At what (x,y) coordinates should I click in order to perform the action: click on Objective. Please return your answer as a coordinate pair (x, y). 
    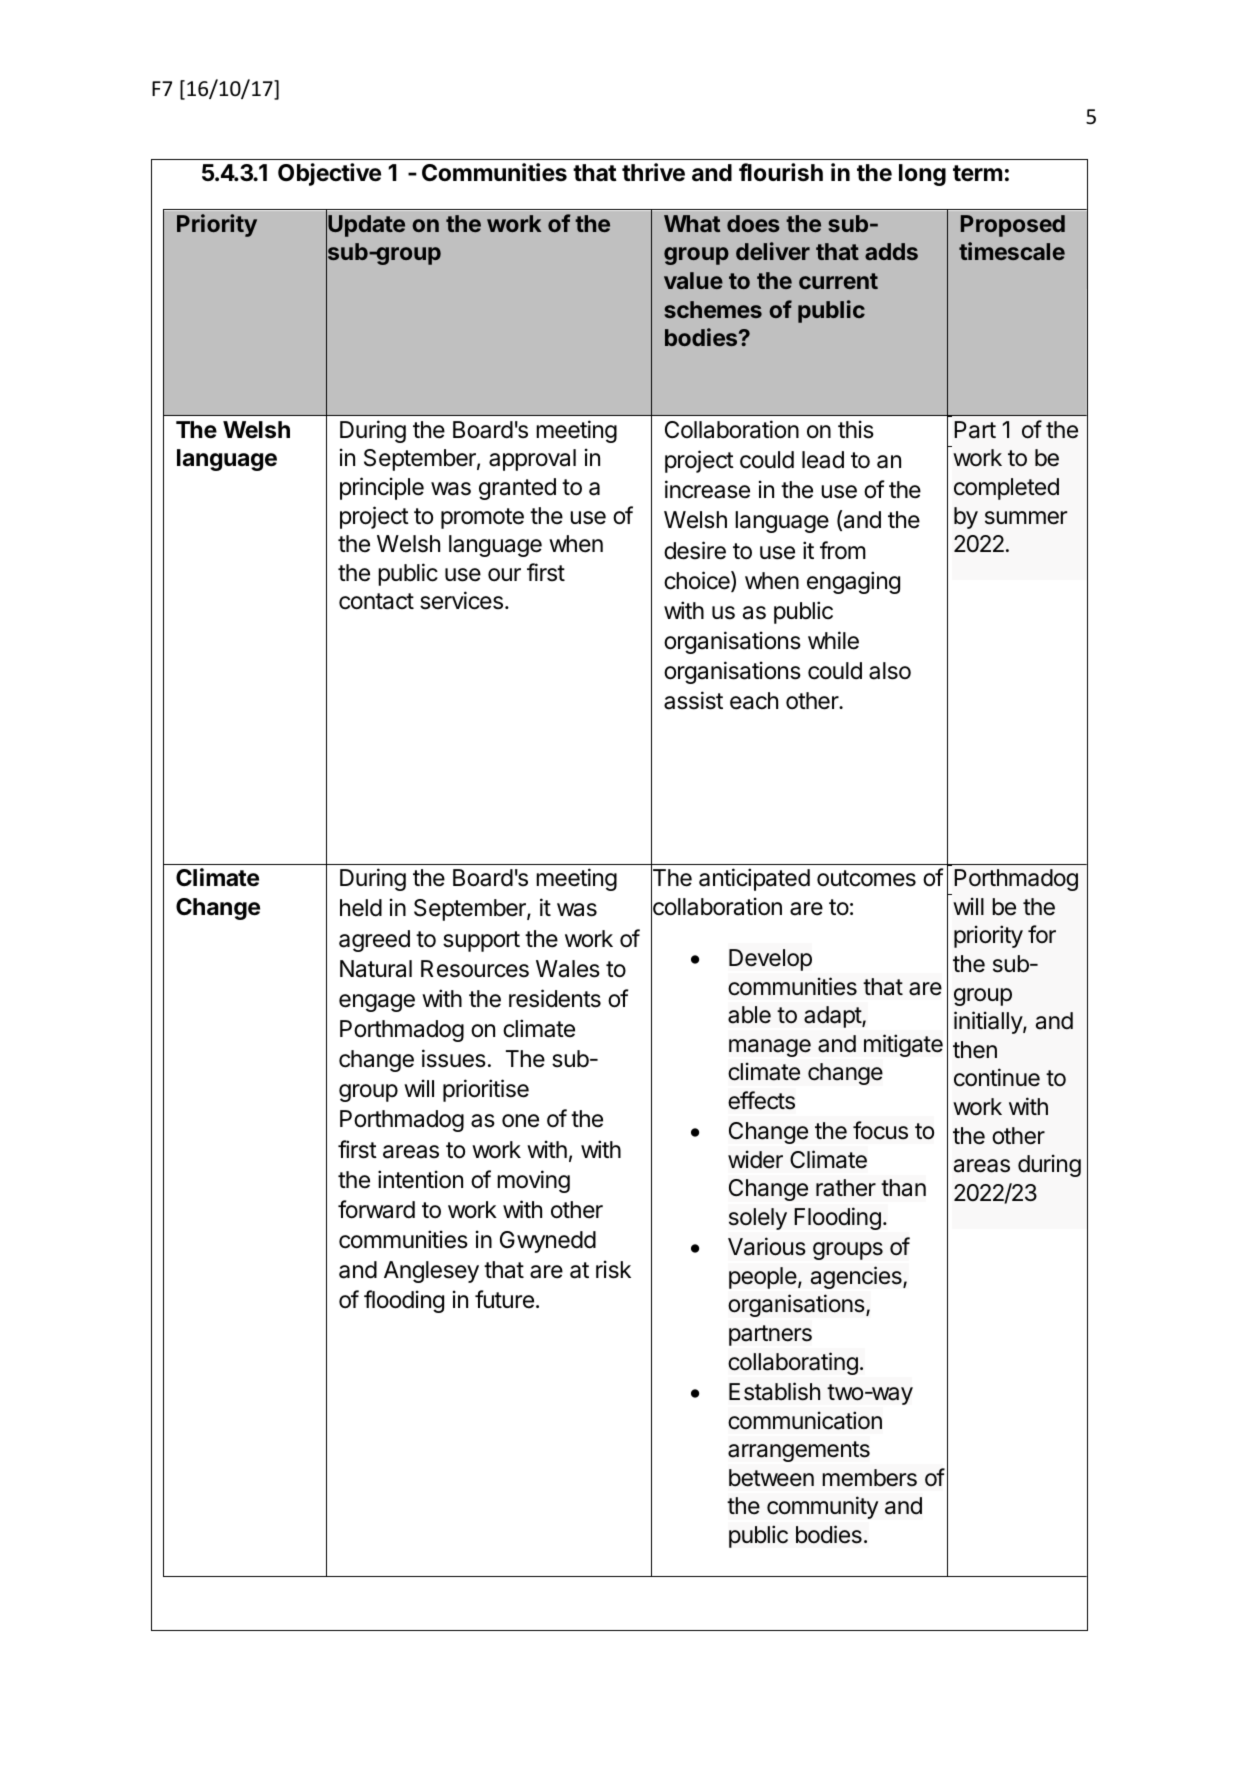
    Looking at the image, I should click on (329, 174).
